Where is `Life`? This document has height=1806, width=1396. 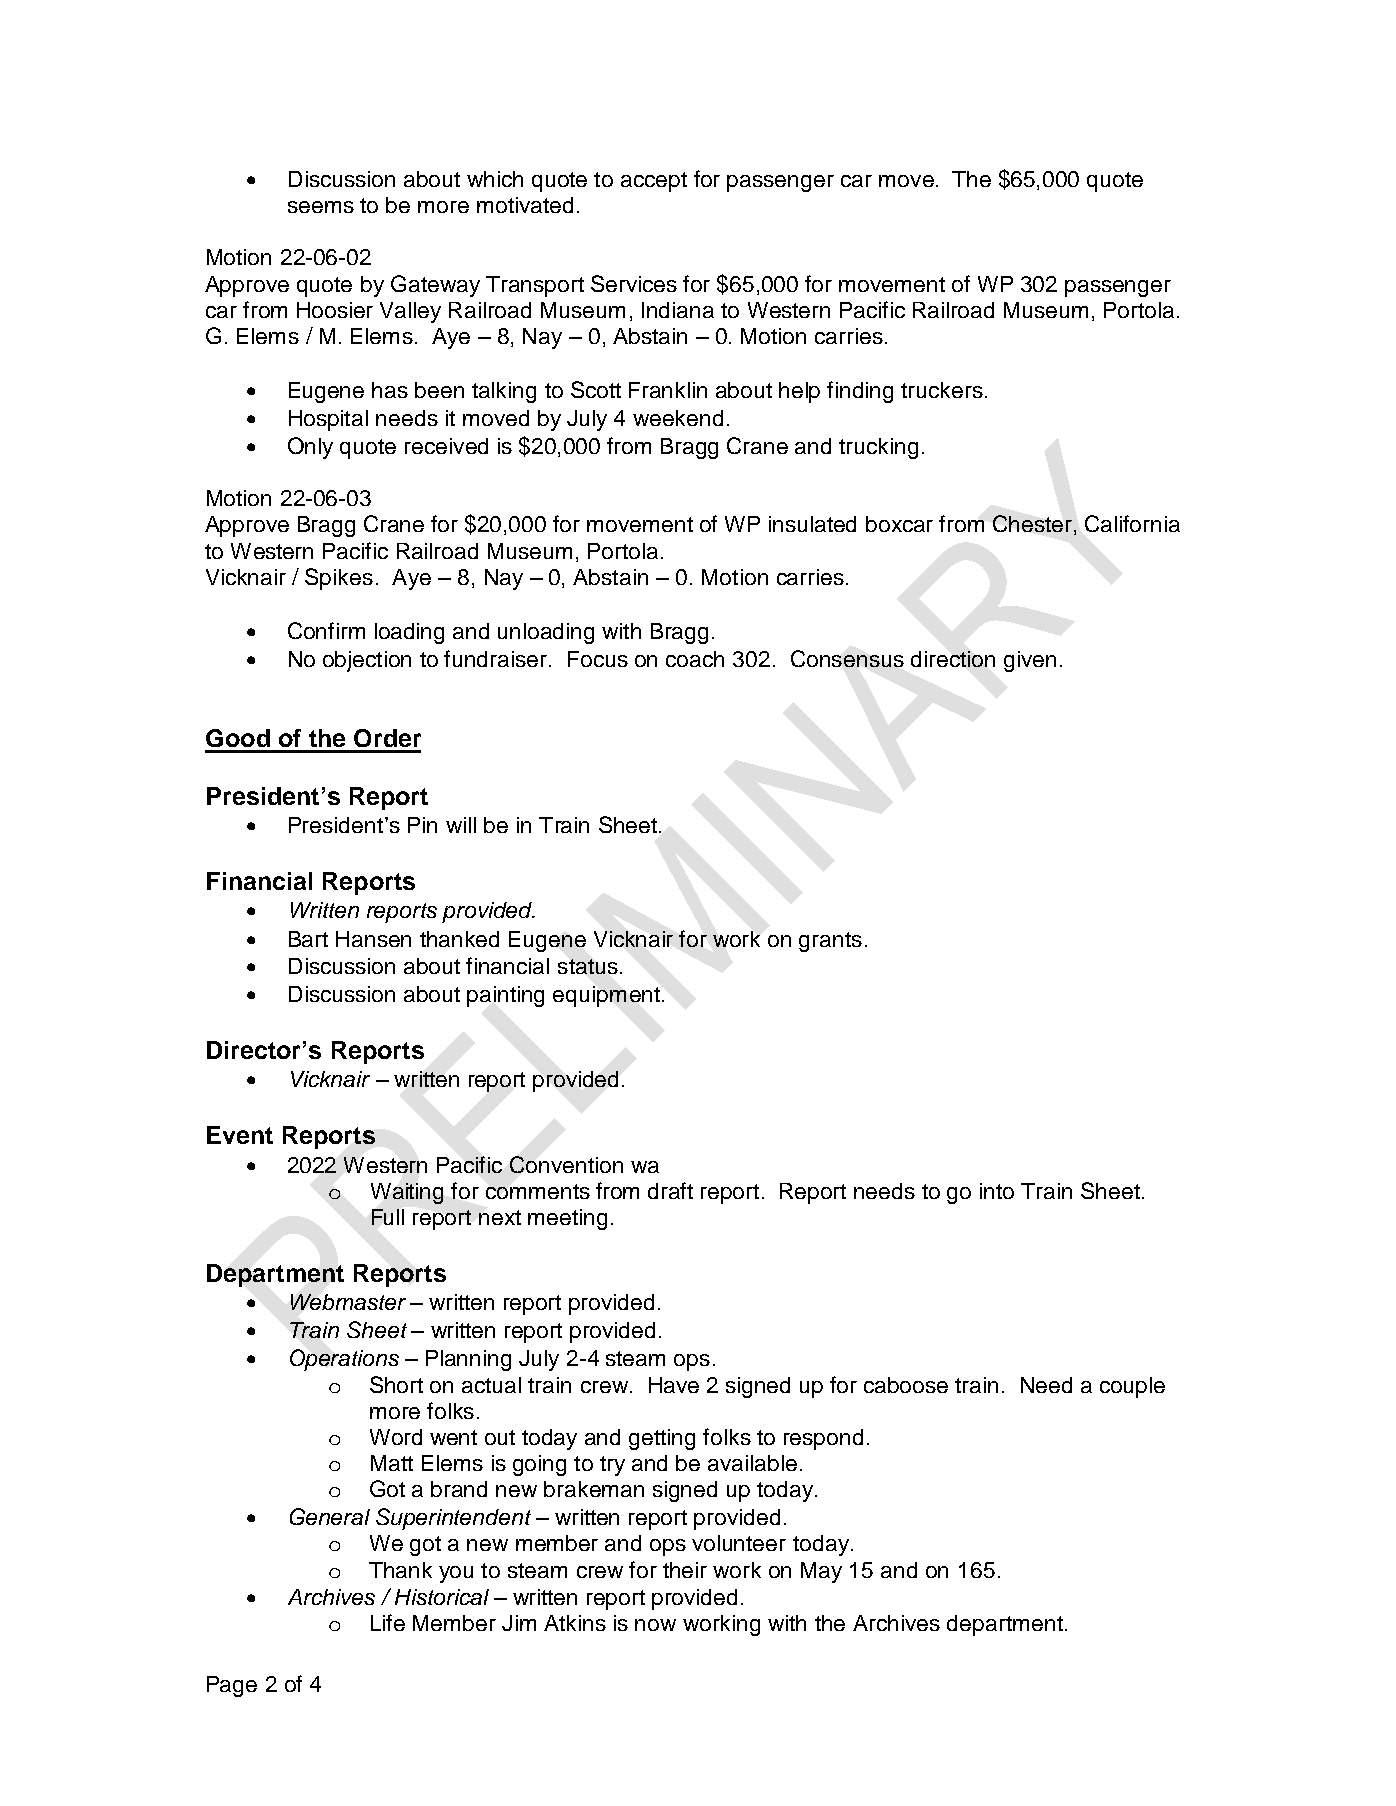 Life is located at coordinates (388, 1622).
